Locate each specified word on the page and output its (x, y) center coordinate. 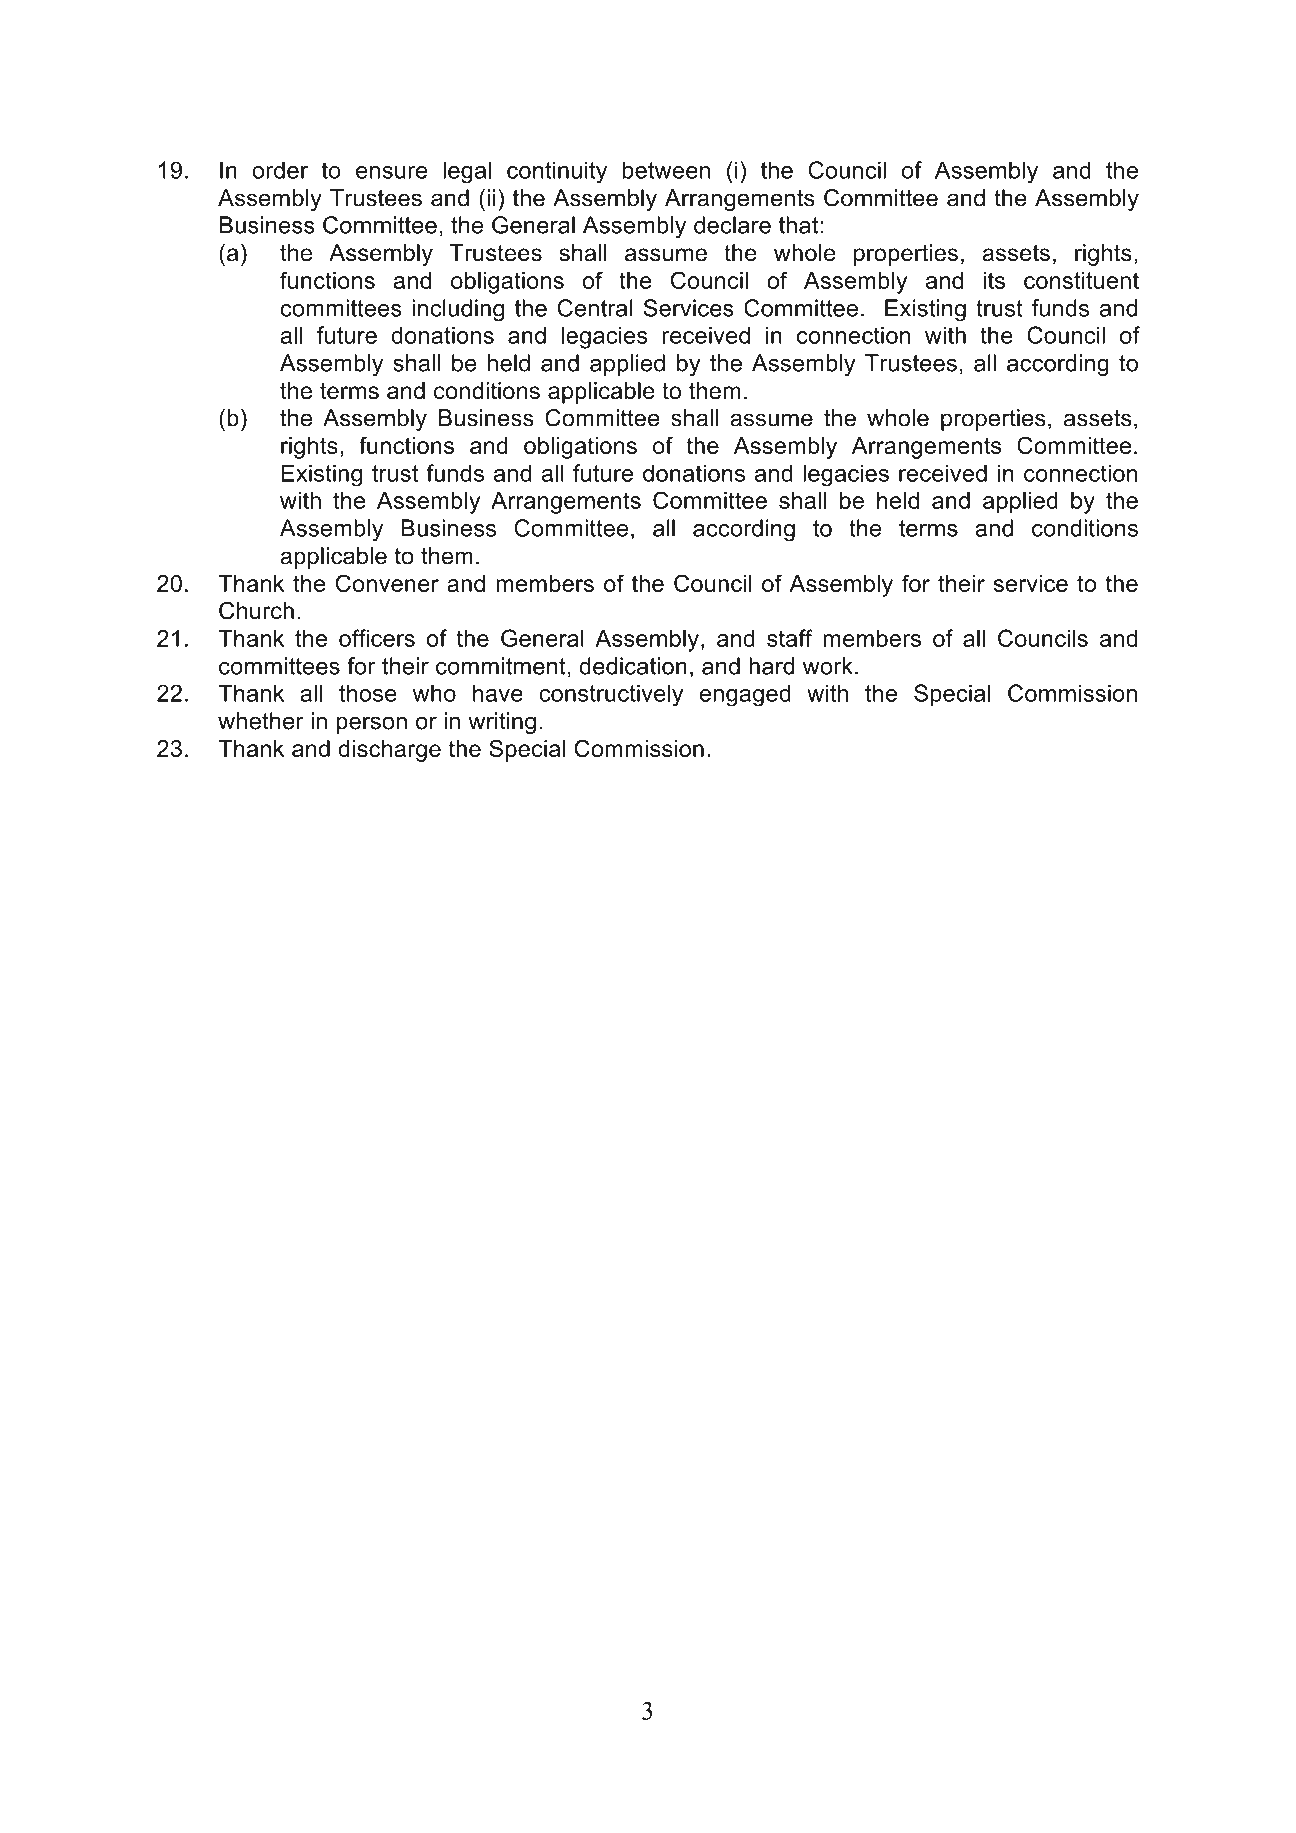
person (372, 725)
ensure (392, 172)
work (828, 666)
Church (256, 611)
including (458, 310)
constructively (611, 695)
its (994, 280)
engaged (745, 695)
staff (790, 638)
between (666, 170)
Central (595, 308)
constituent (1081, 280)
